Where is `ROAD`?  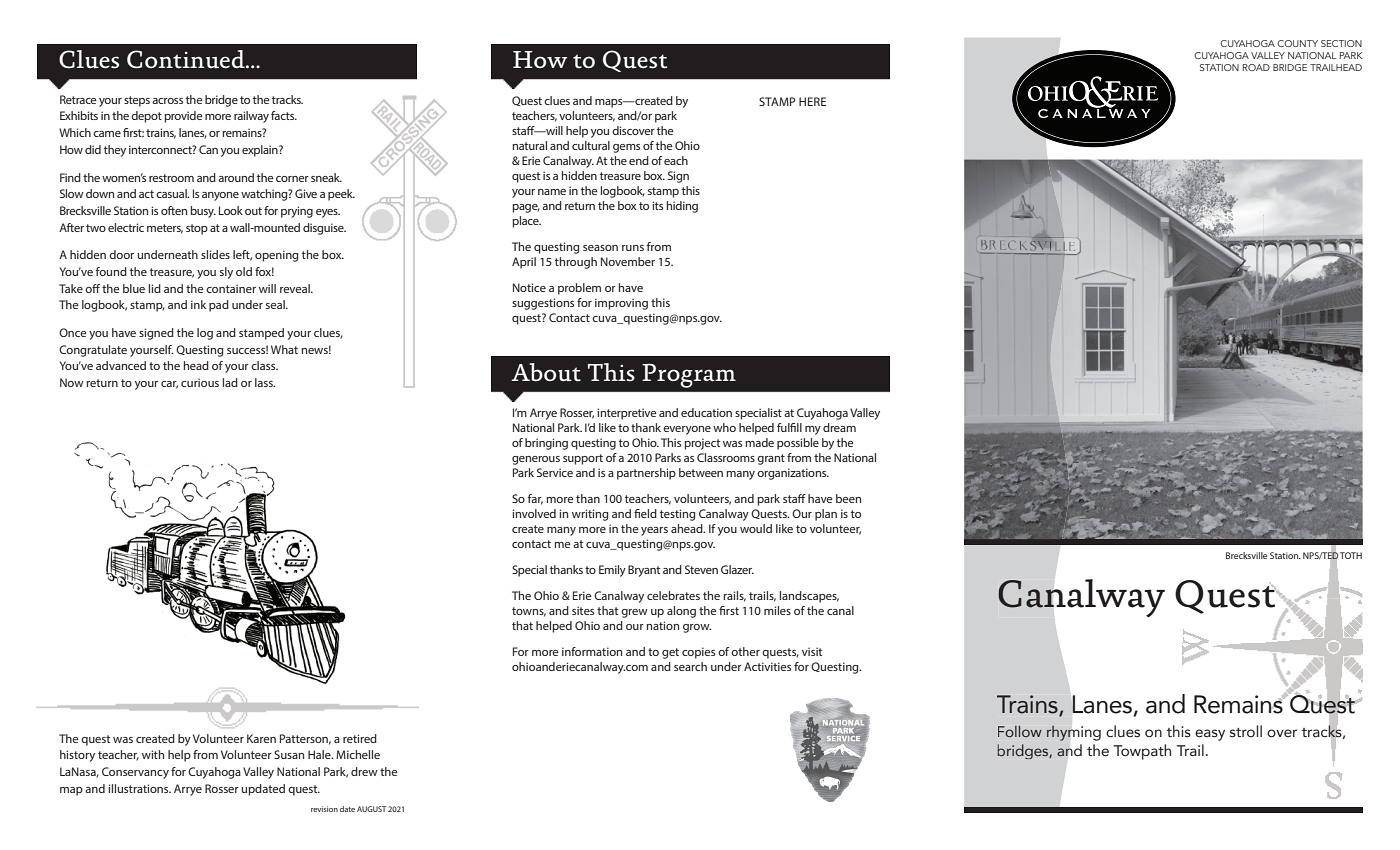
ROAD is located at coordinates (1256, 67).
